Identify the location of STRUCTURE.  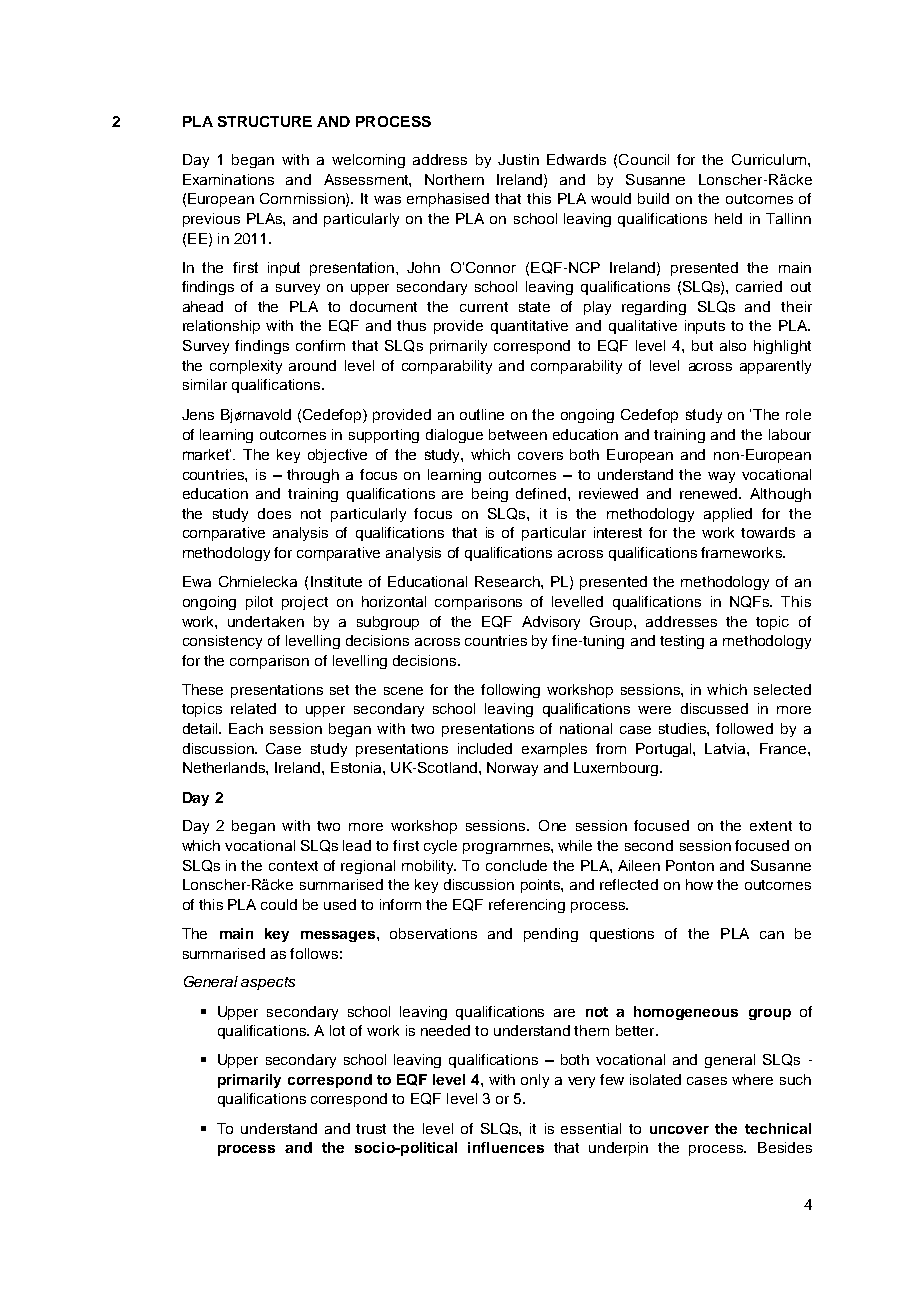
(265, 121).
